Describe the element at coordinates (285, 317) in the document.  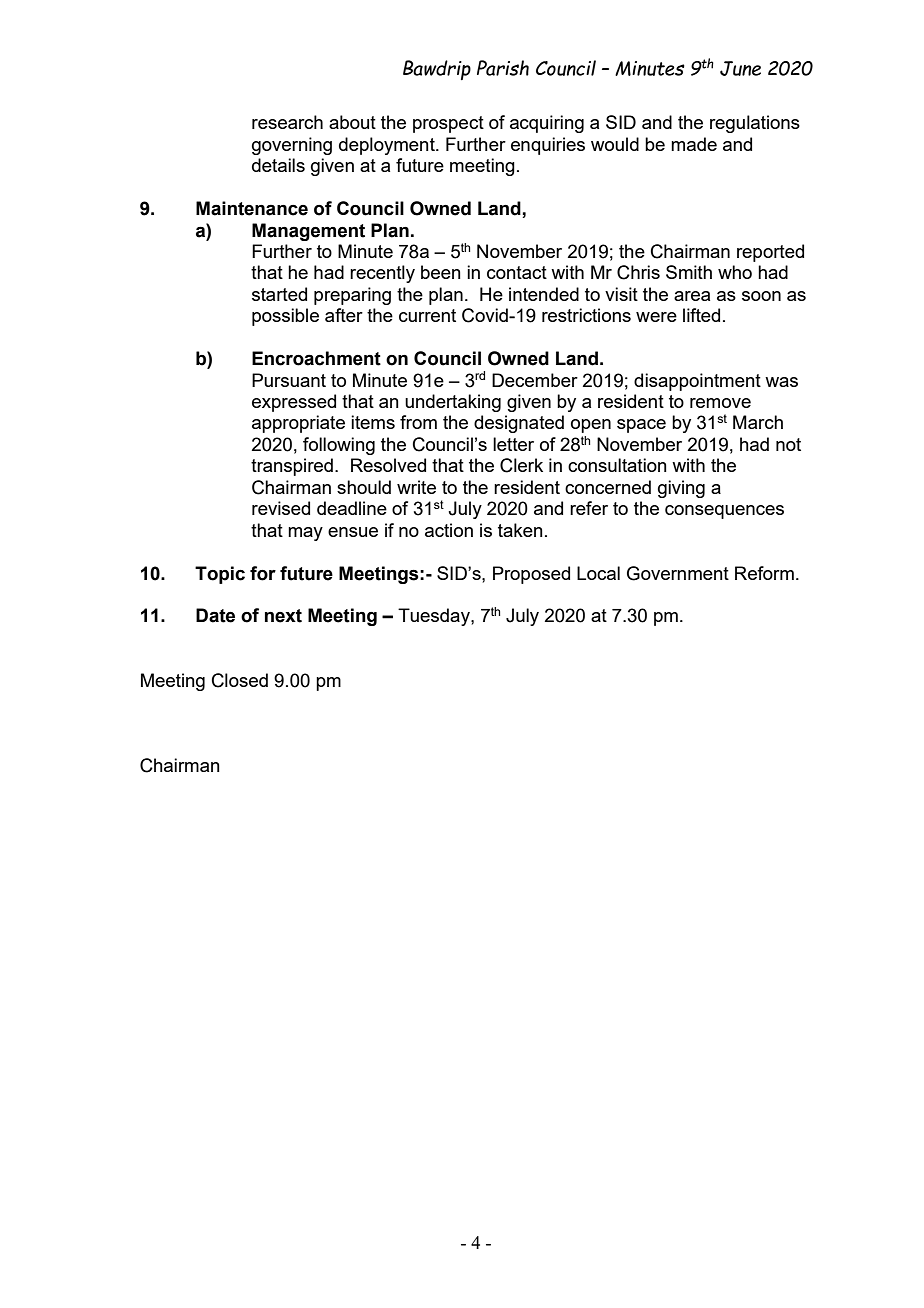
I see `possible` at that location.
